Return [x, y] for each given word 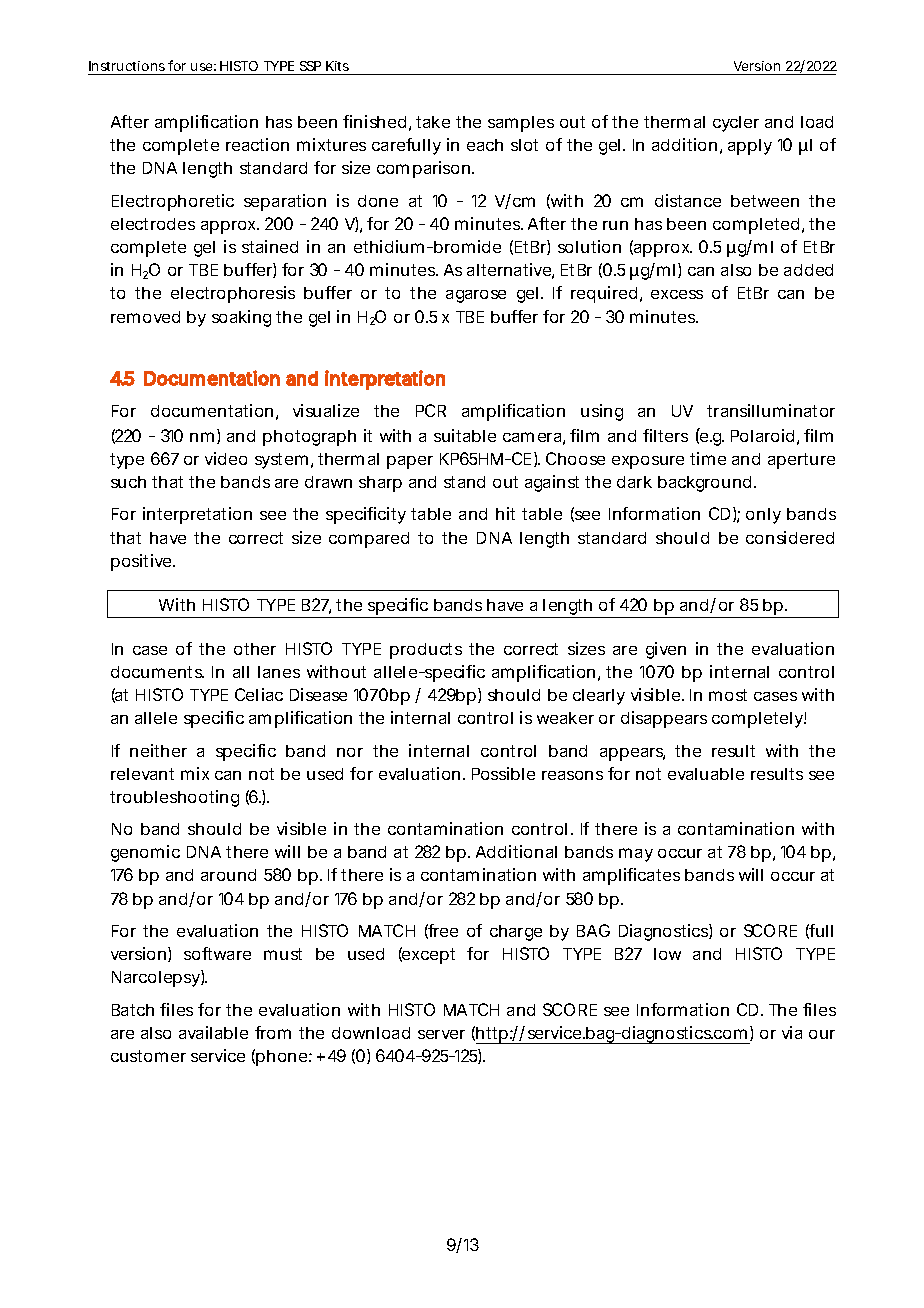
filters [665, 435]
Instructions [127, 66]
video [226, 458]
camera [532, 437]
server [441, 1034]
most [728, 695]
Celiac [259, 694]
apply [750, 147]
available [213, 1032]
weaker [565, 718]
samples [521, 124]
